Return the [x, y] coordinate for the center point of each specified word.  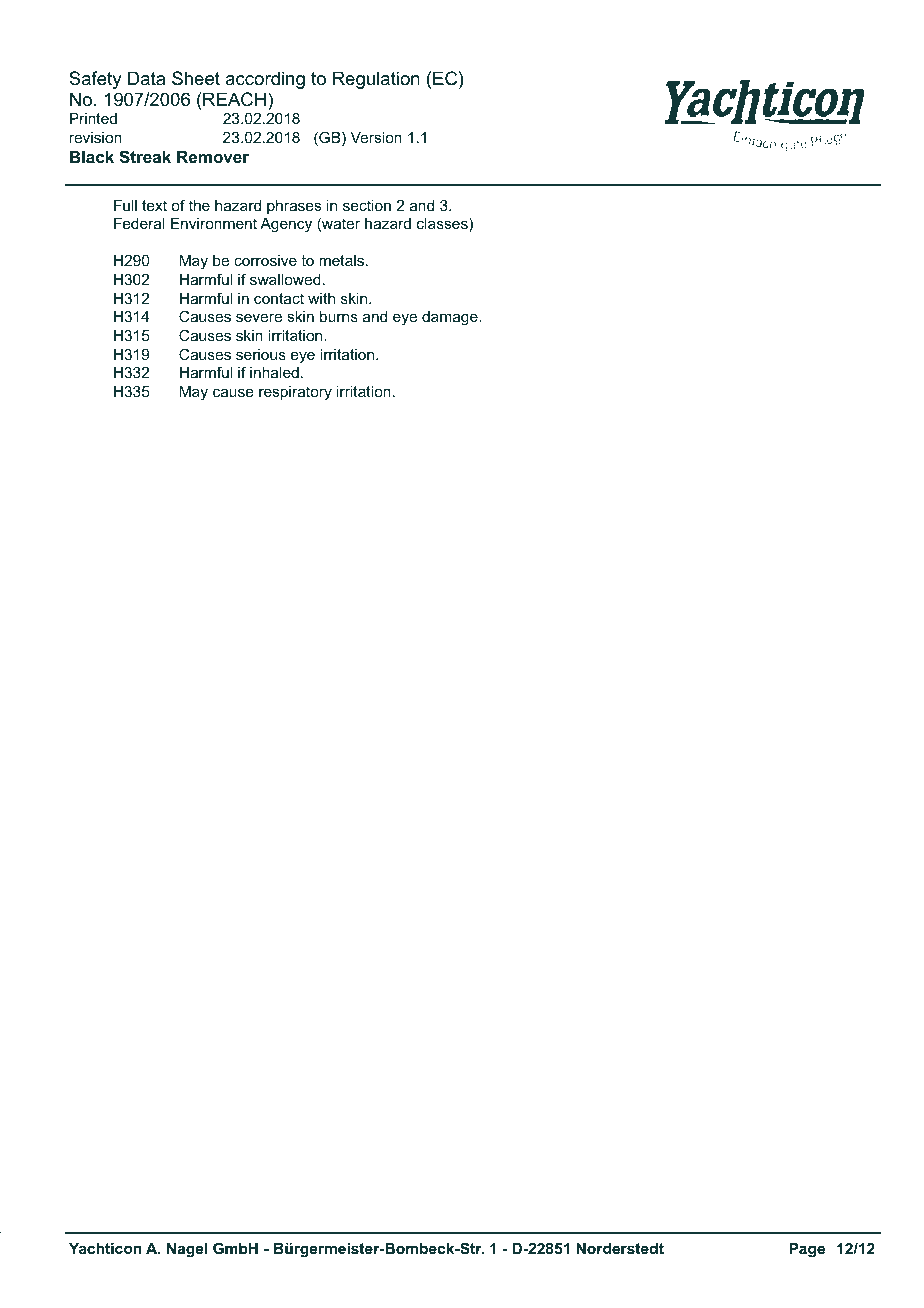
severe [259, 317]
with [321, 298]
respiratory [295, 393]
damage [451, 318]
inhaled [274, 372]
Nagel [187, 1250]
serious [261, 354]
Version [376, 137]
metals [343, 260]
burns [339, 316]
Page [807, 1250]
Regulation [376, 80]
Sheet [196, 78]
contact [279, 298]
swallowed [285, 279]
